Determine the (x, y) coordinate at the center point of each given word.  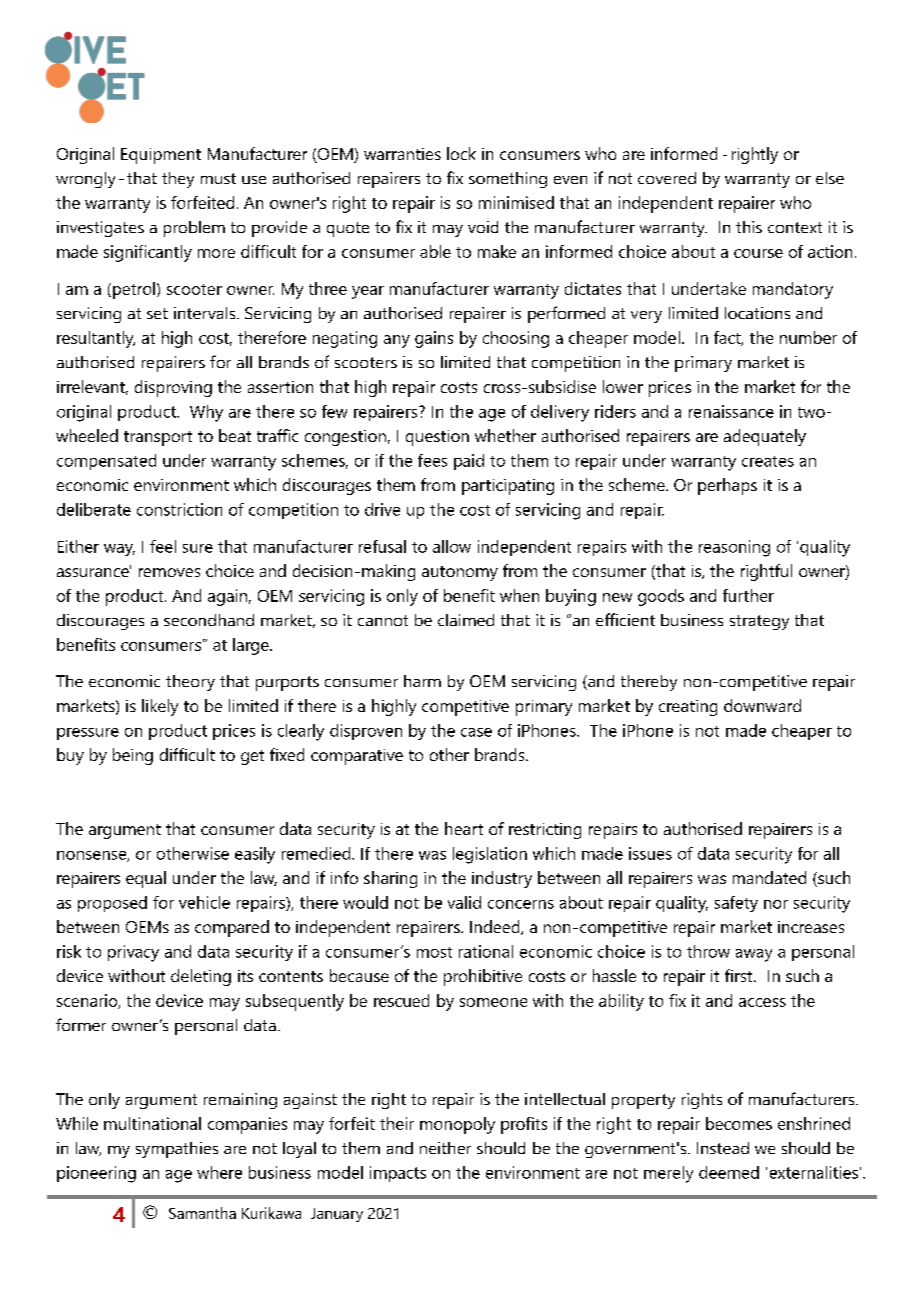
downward (762, 705)
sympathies (177, 1150)
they (178, 180)
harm (422, 681)
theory (190, 683)
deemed (729, 1172)
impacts (398, 1174)
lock (461, 153)
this (749, 227)
